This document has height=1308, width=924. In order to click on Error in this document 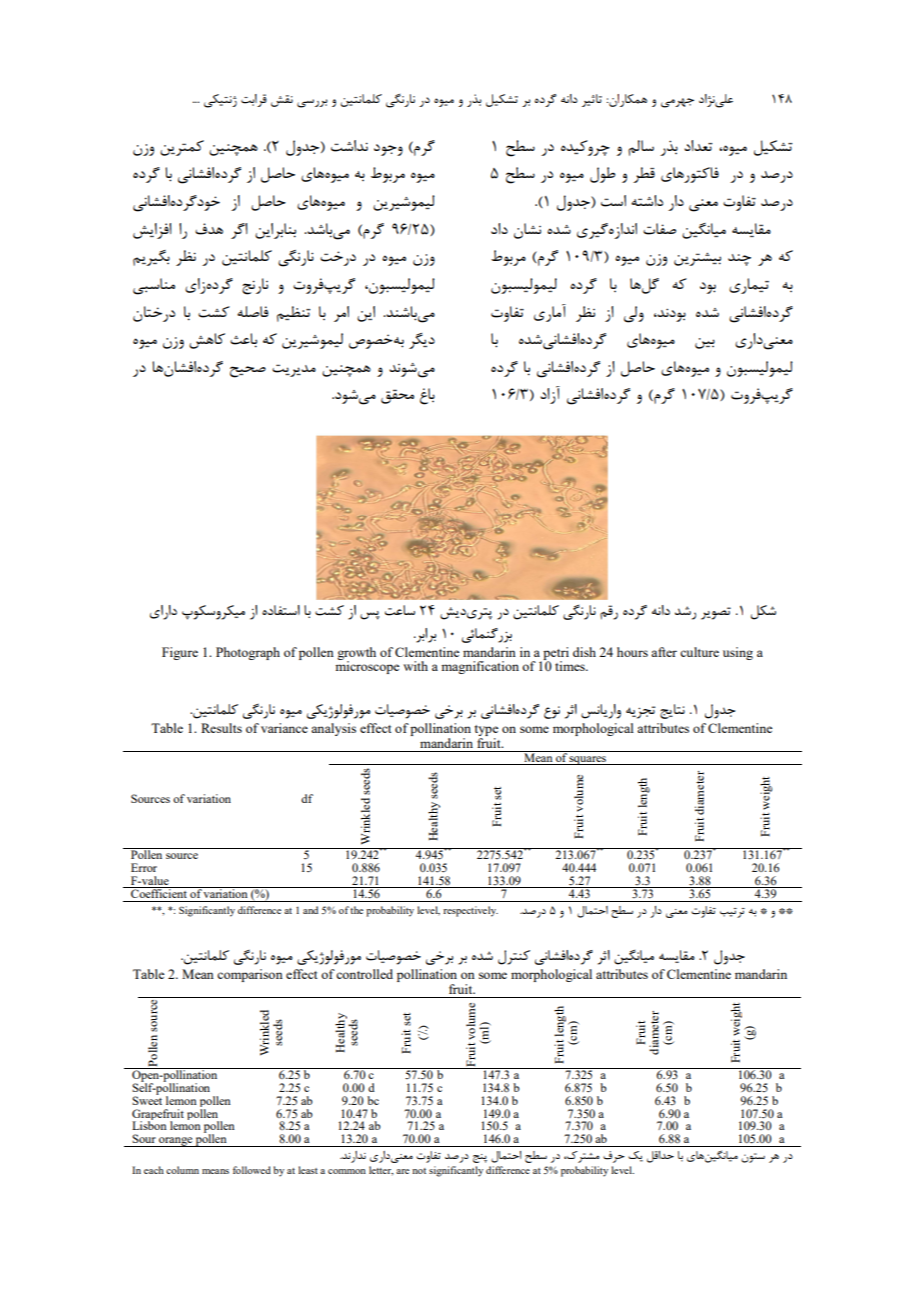, I will do `click(144, 867)`.
